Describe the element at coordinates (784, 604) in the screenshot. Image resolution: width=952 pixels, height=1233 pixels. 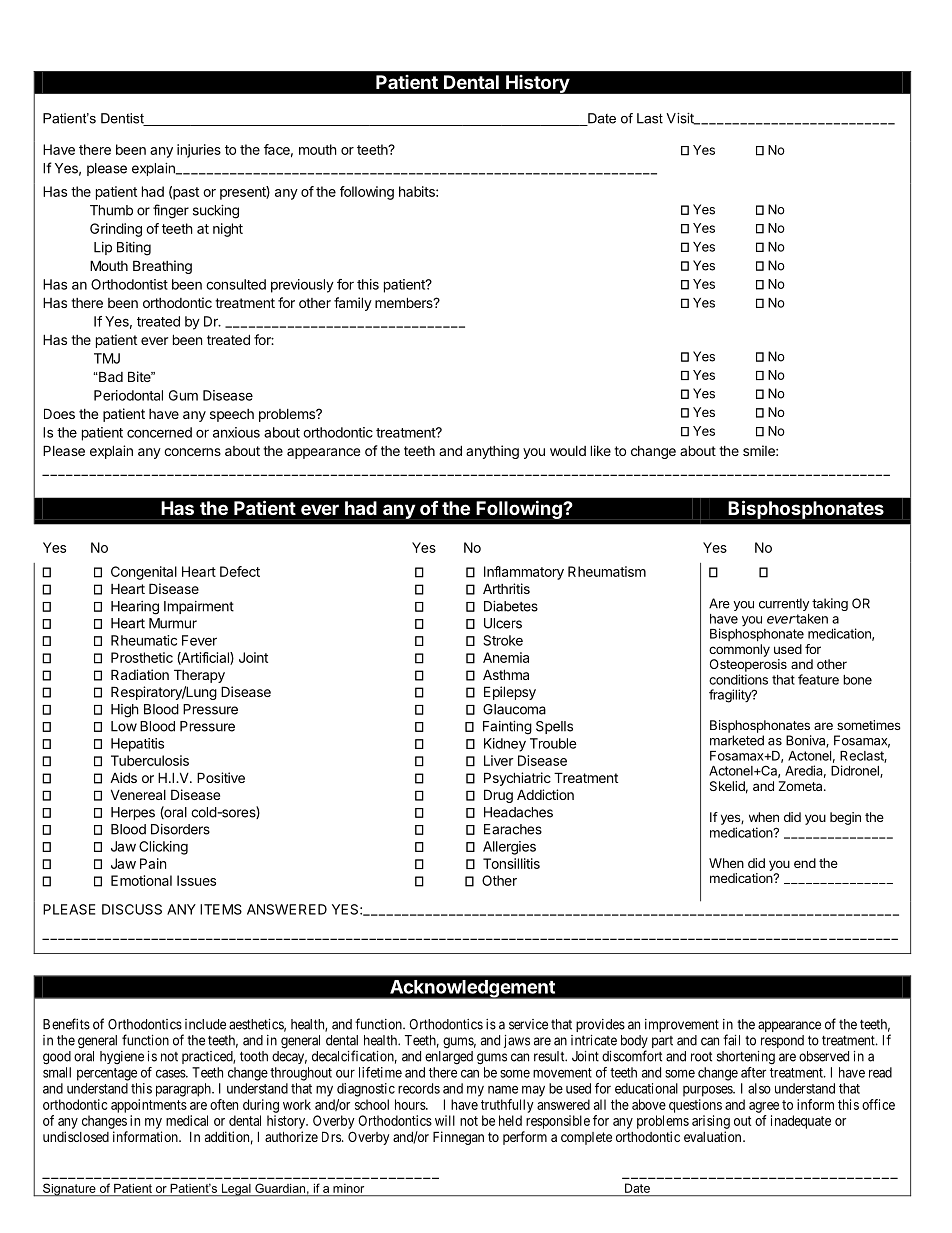
I see `currently` at that location.
